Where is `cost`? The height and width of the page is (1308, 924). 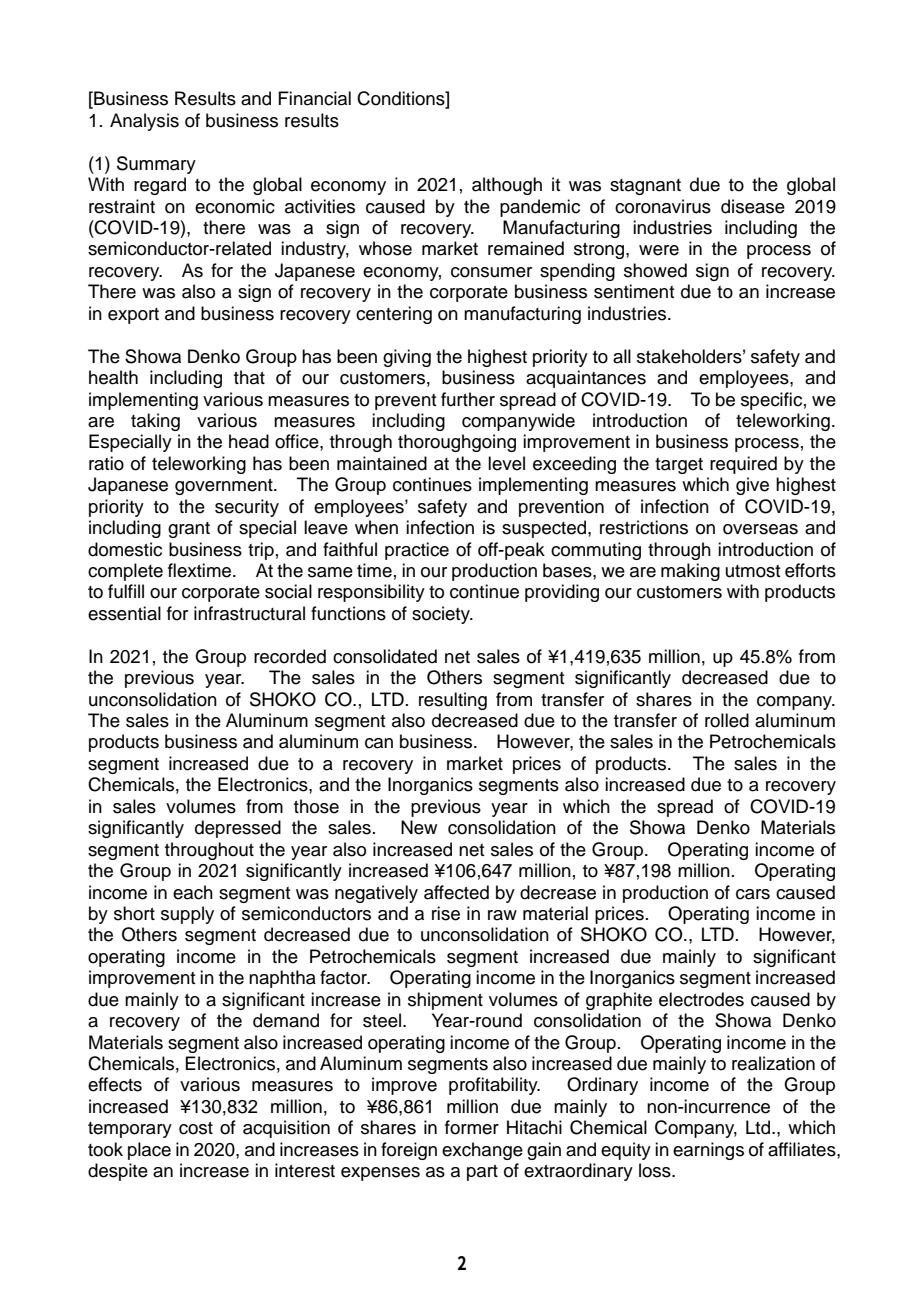
cost is located at coordinates (196, 1128).
